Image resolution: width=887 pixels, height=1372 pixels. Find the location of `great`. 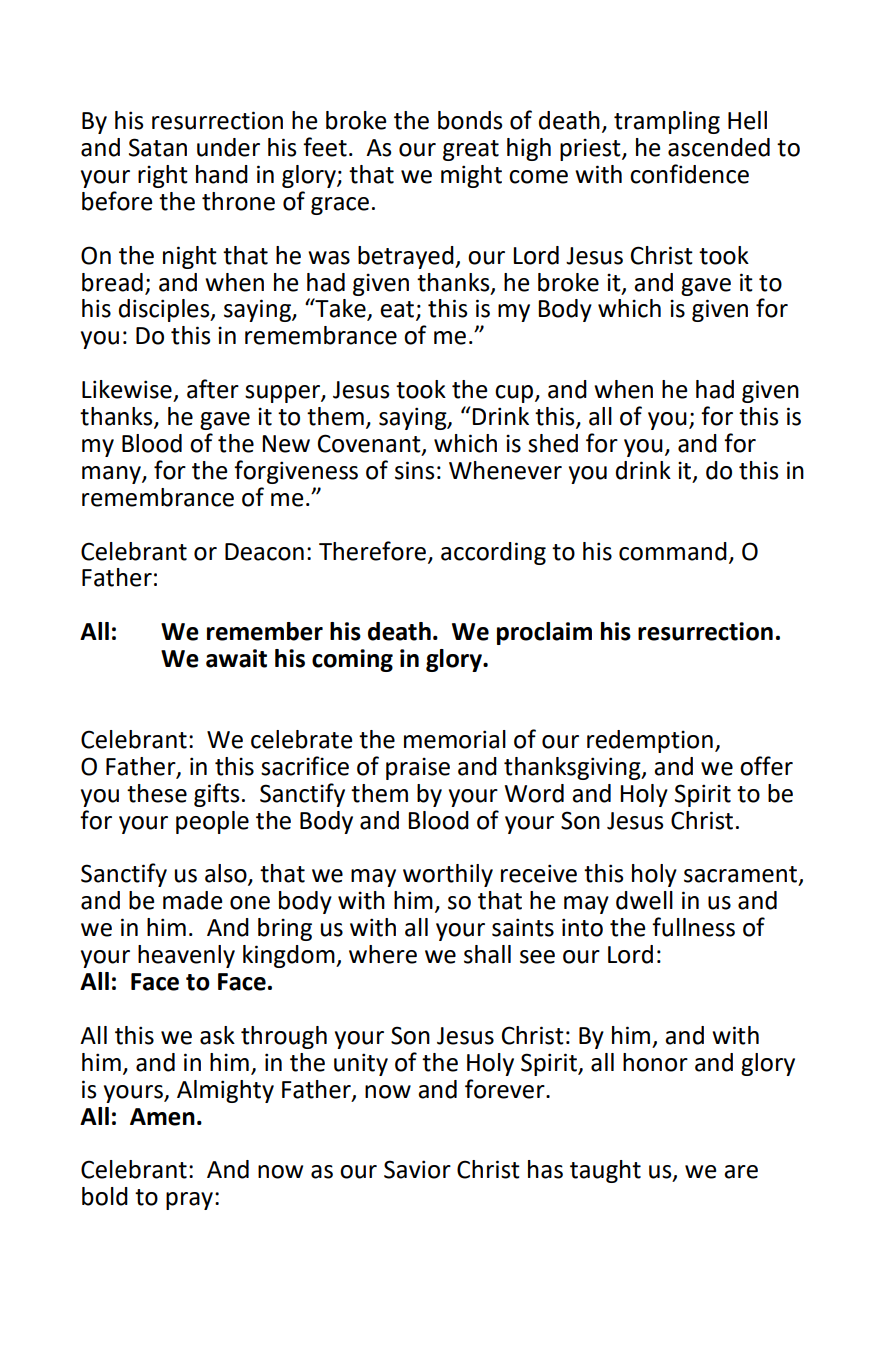

great is located at coordinates (471, 150).
